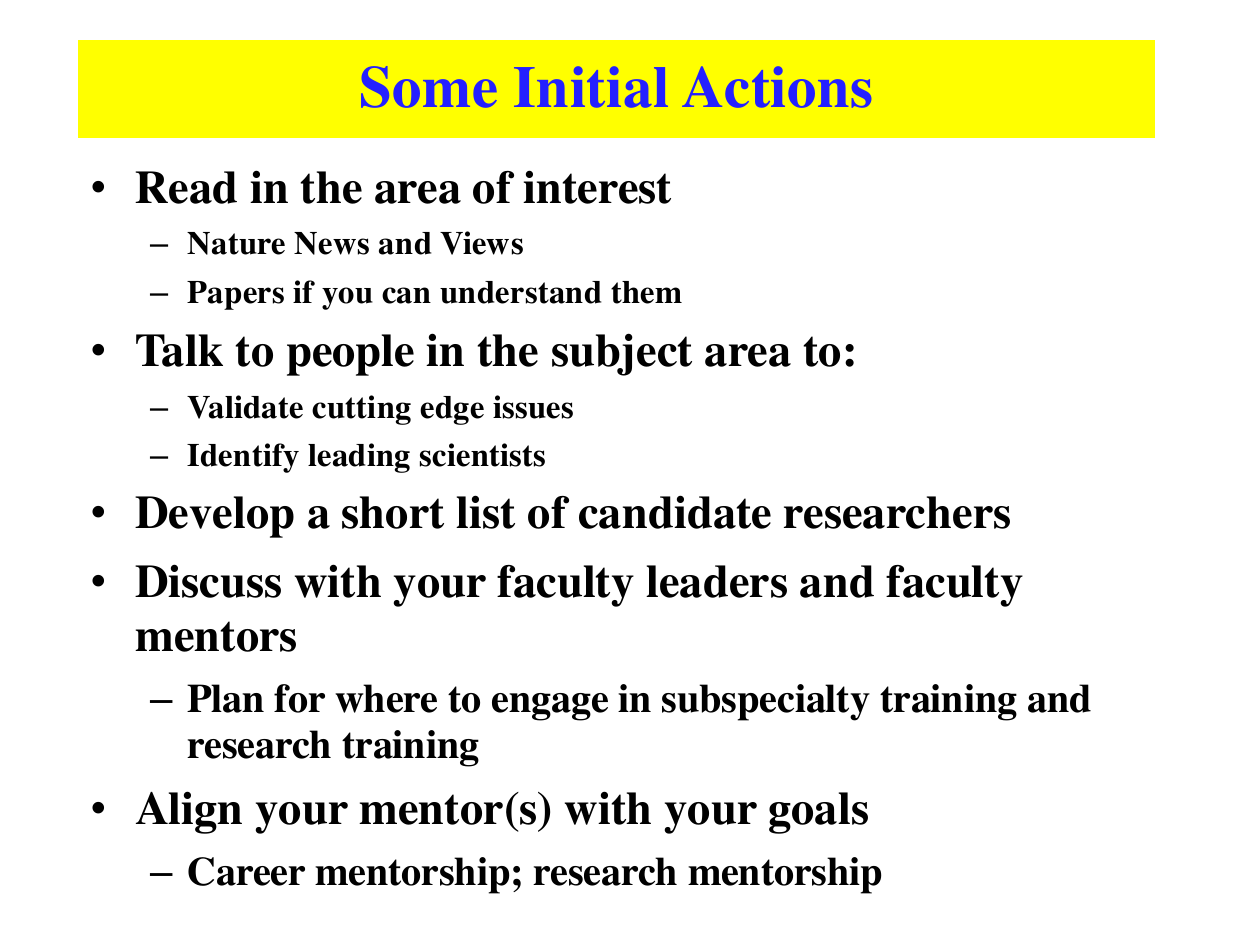 This document has width=1233, height=952. What do you see at coordinates (481, 243) in the document?
I see `Views` at bounding box center [481, 243].
